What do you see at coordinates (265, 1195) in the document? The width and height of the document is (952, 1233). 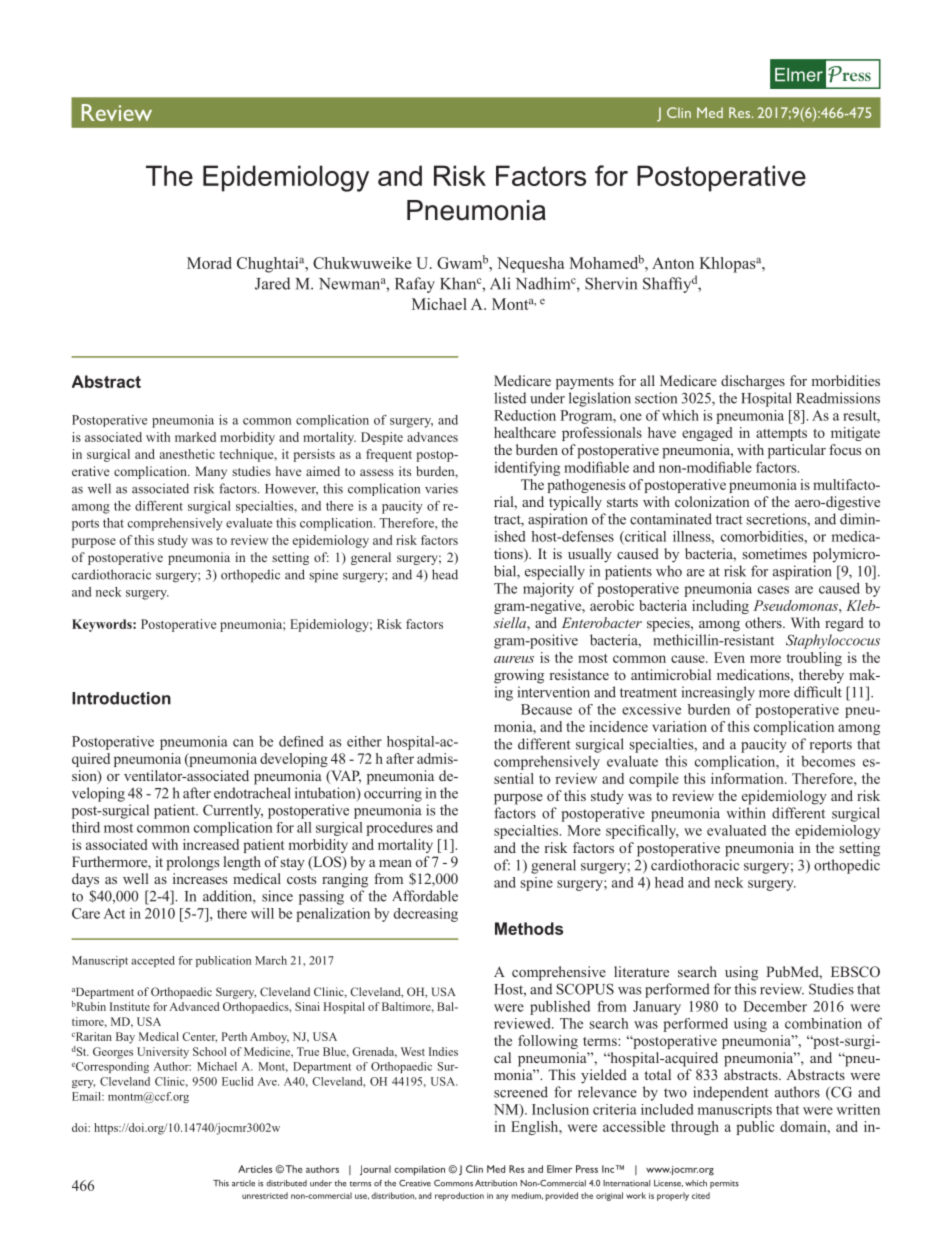 I see `unrestricted` at bounding box center [265, 1195].
